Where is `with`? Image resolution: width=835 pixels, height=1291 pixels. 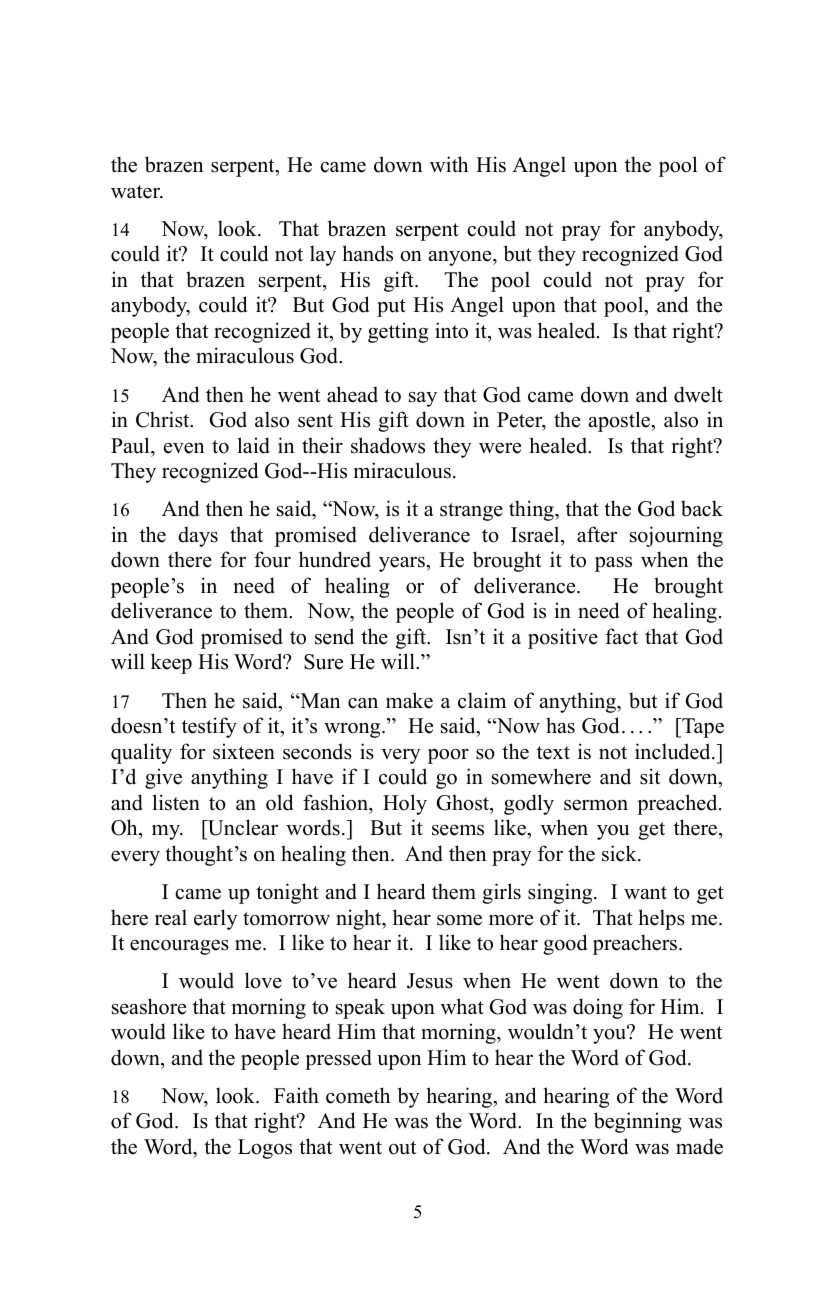 with is located at coordinates (449, 164).
